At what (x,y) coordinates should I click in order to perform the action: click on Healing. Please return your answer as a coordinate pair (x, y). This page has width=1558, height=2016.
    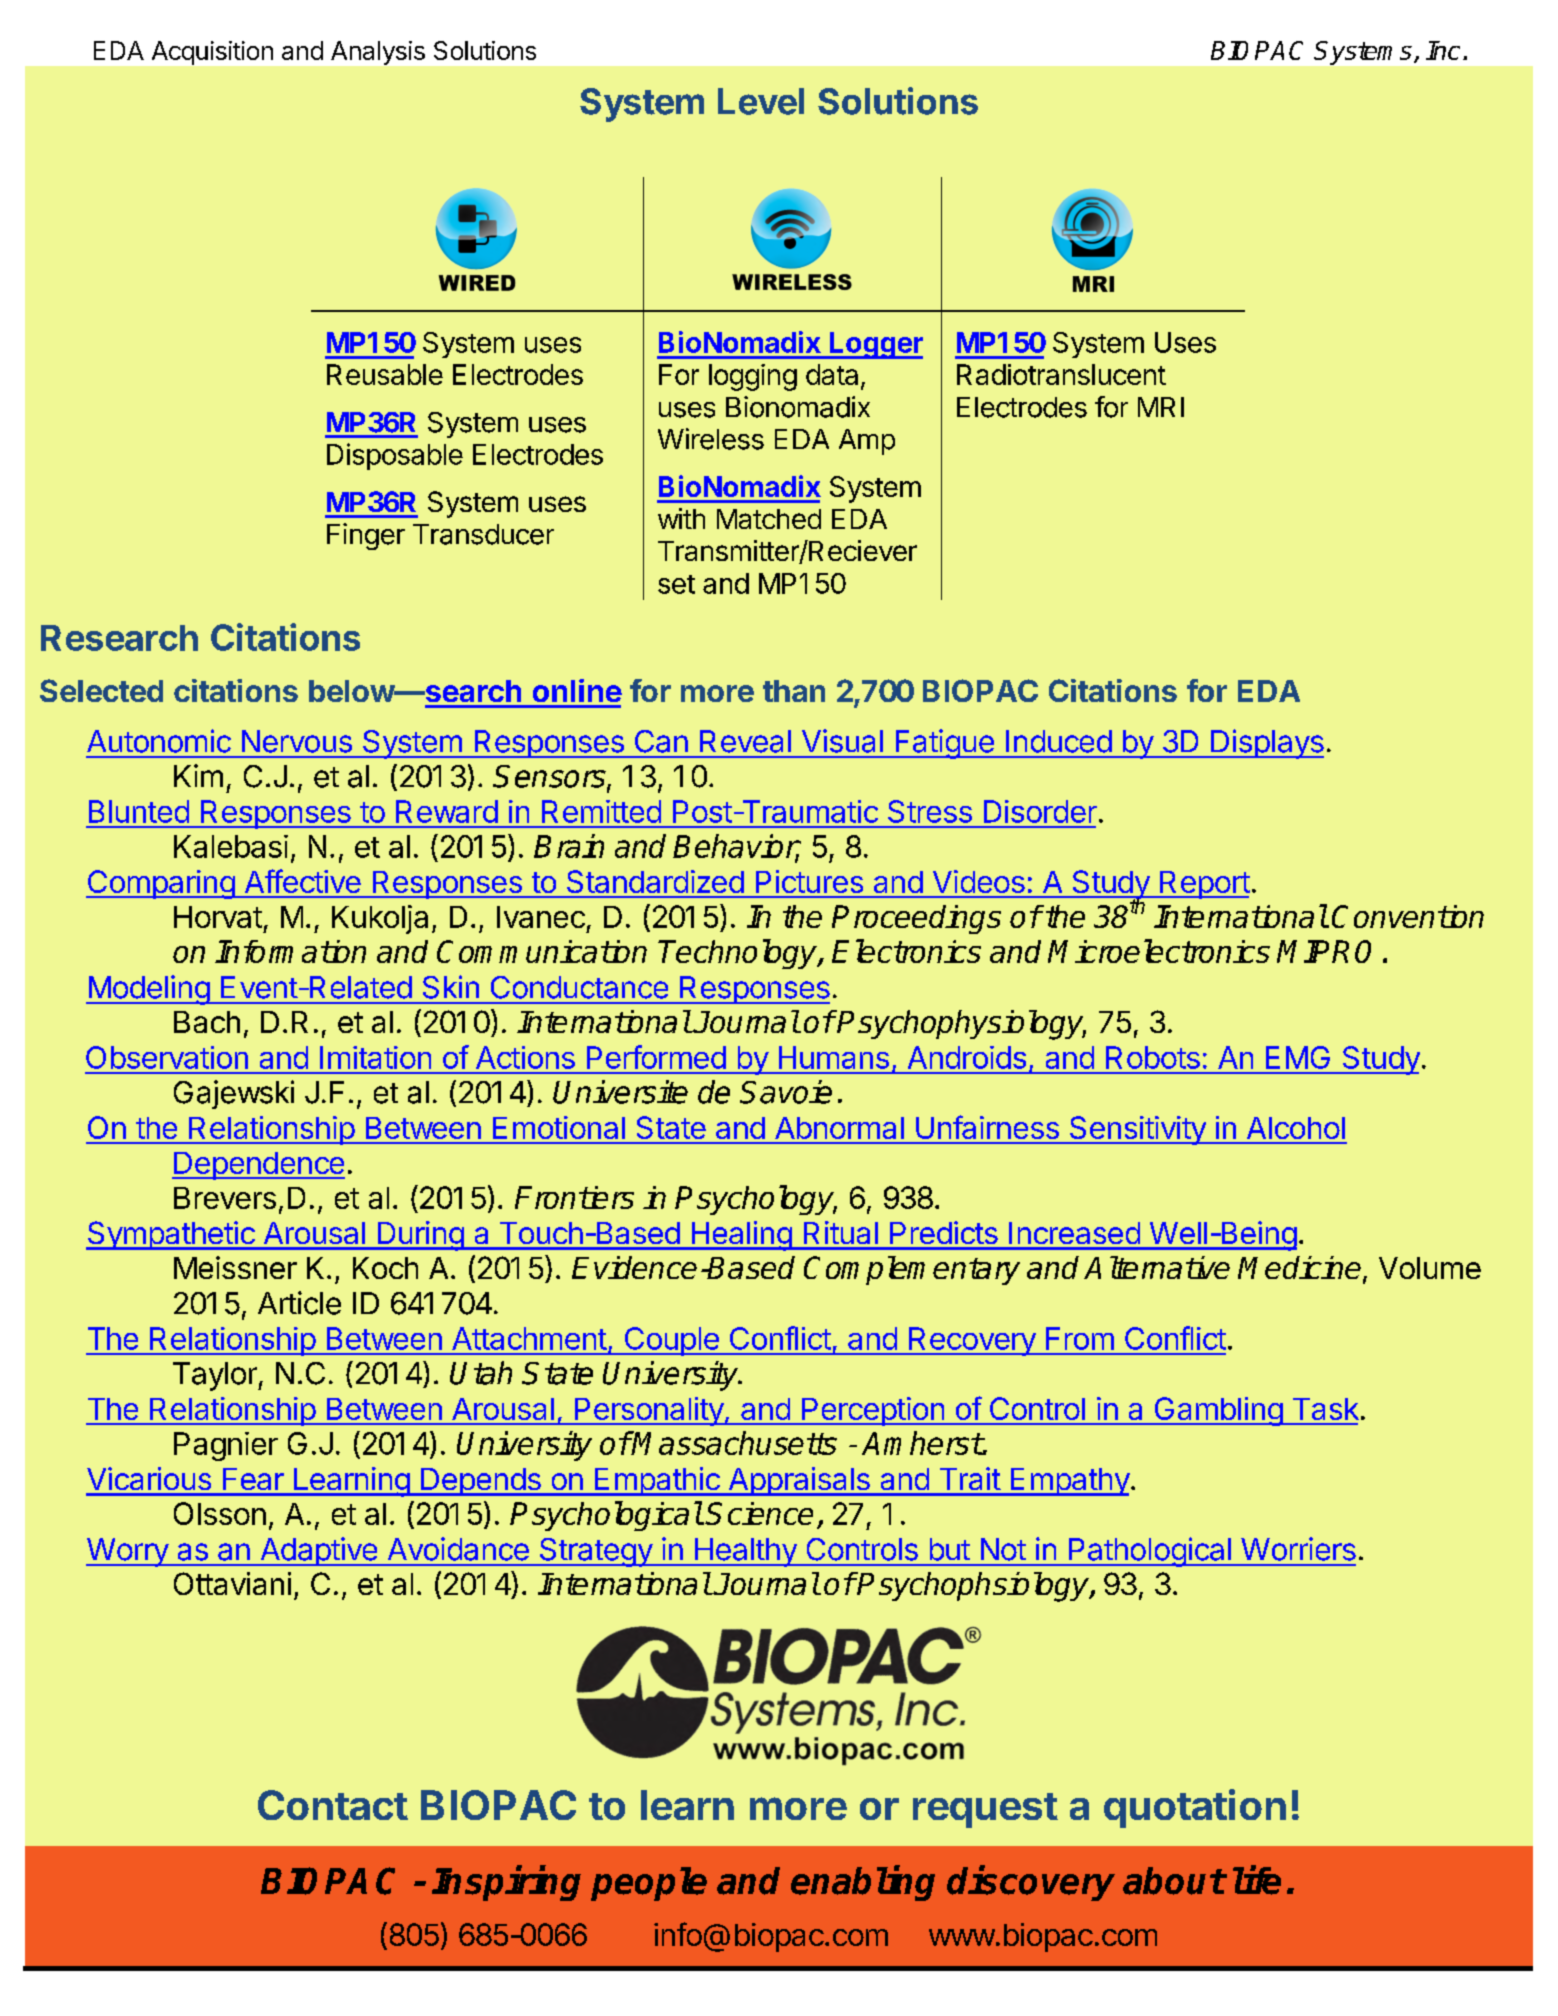
    Looking at the image, I should click on (741, 1236).
